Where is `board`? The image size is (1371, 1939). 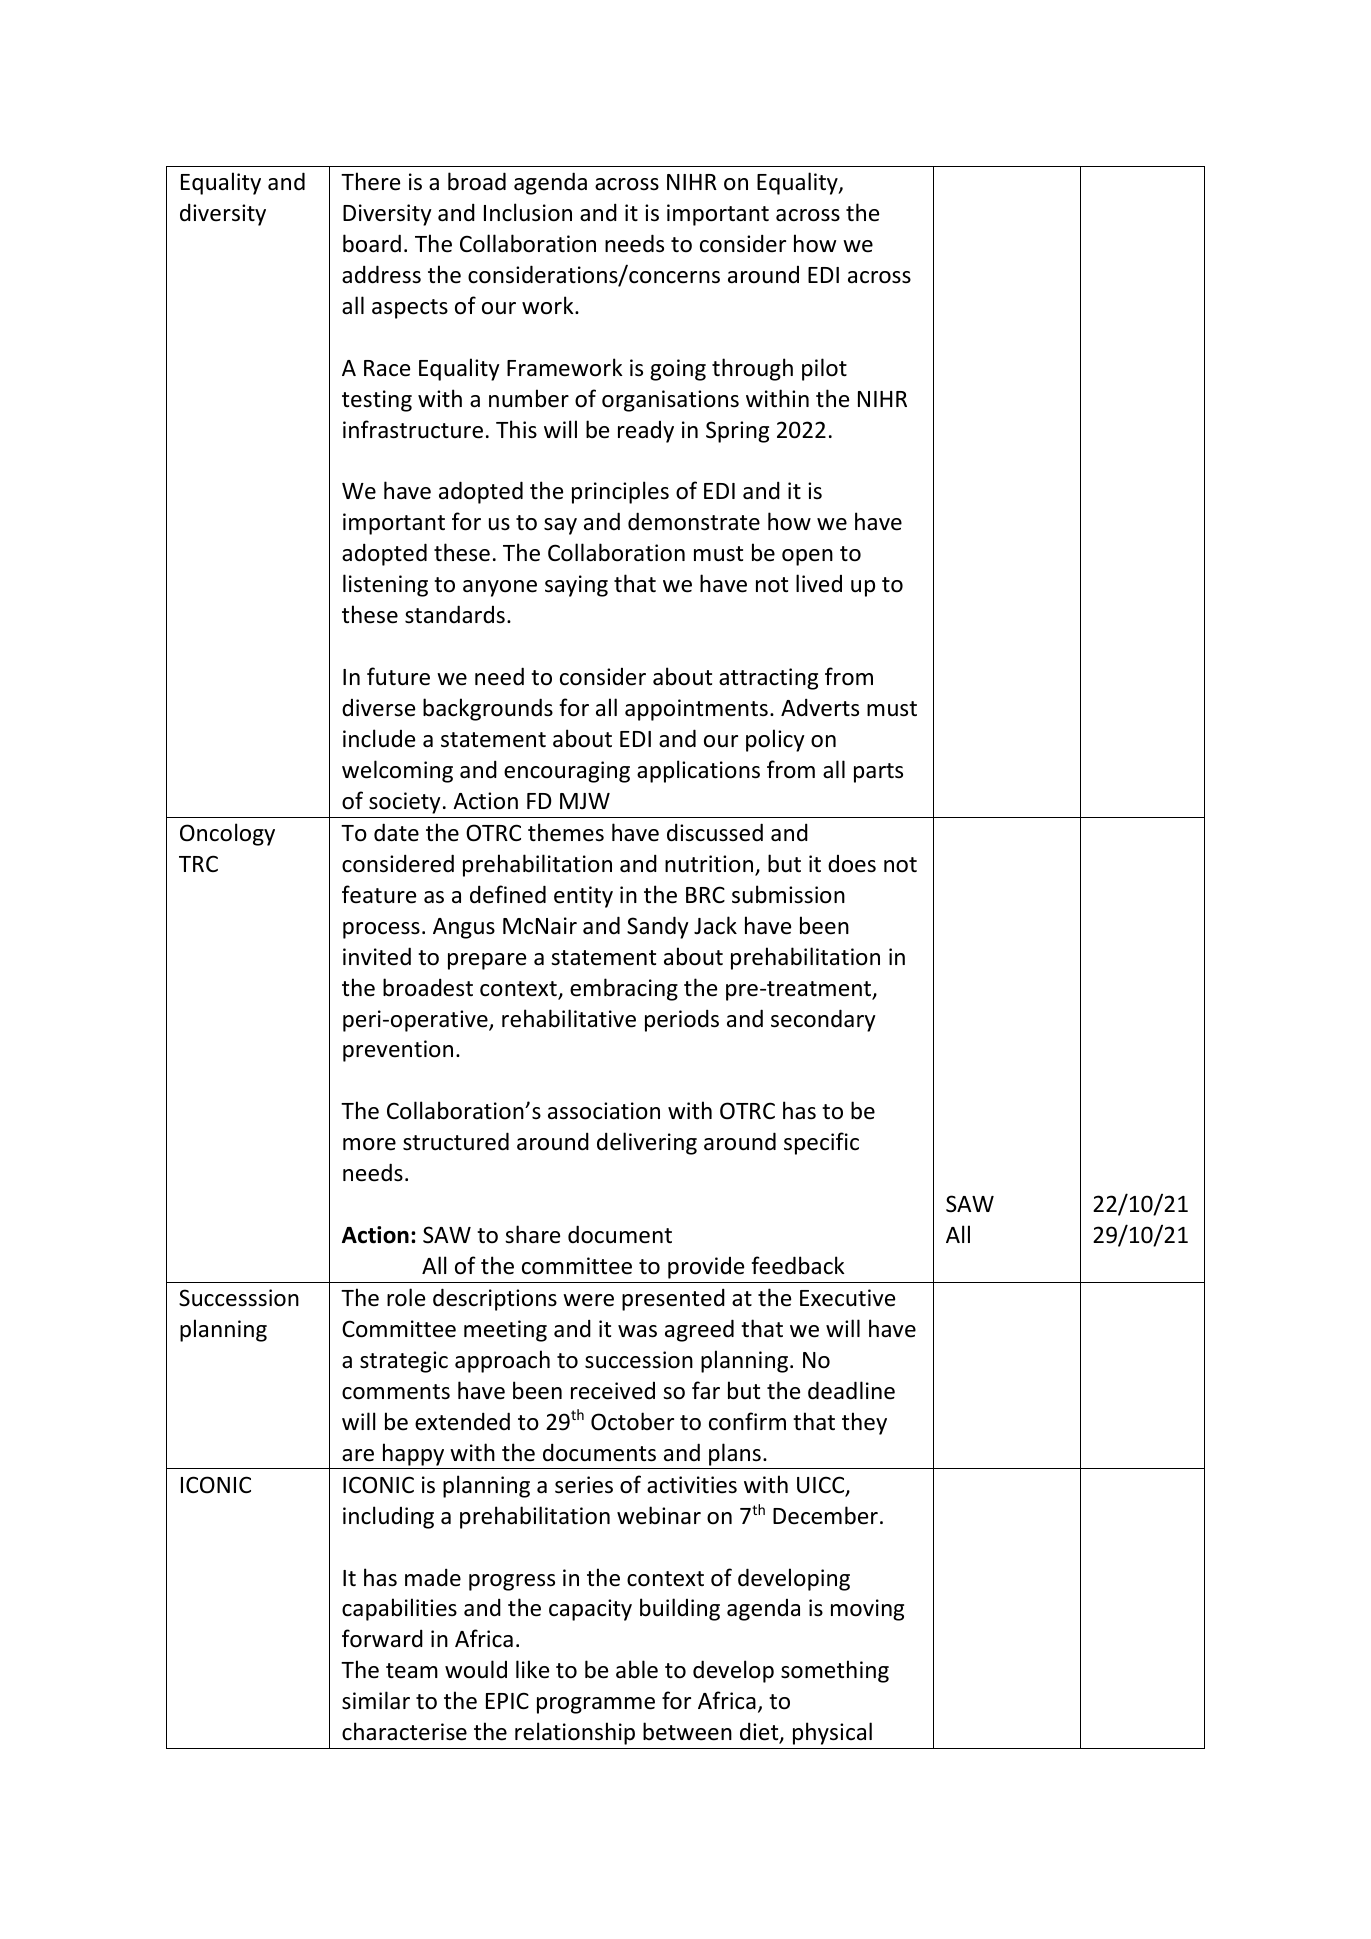
board is located at coordinates (372, 243).
